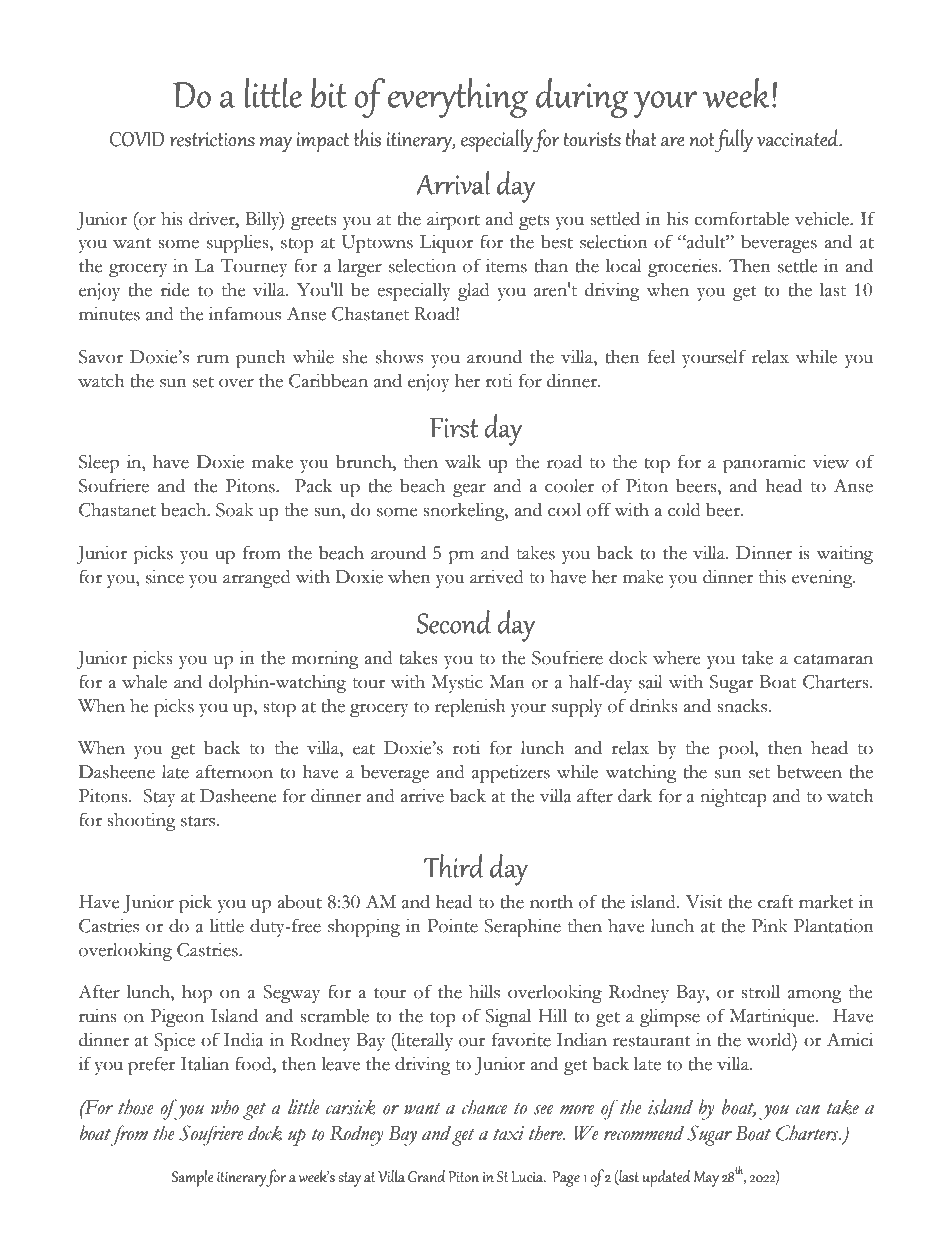 This screenshot has height=1233, width=952. What do you see at coordinates (808, 1110) in the screenshot?
I see `can` at bounding box center [808, 1110].
